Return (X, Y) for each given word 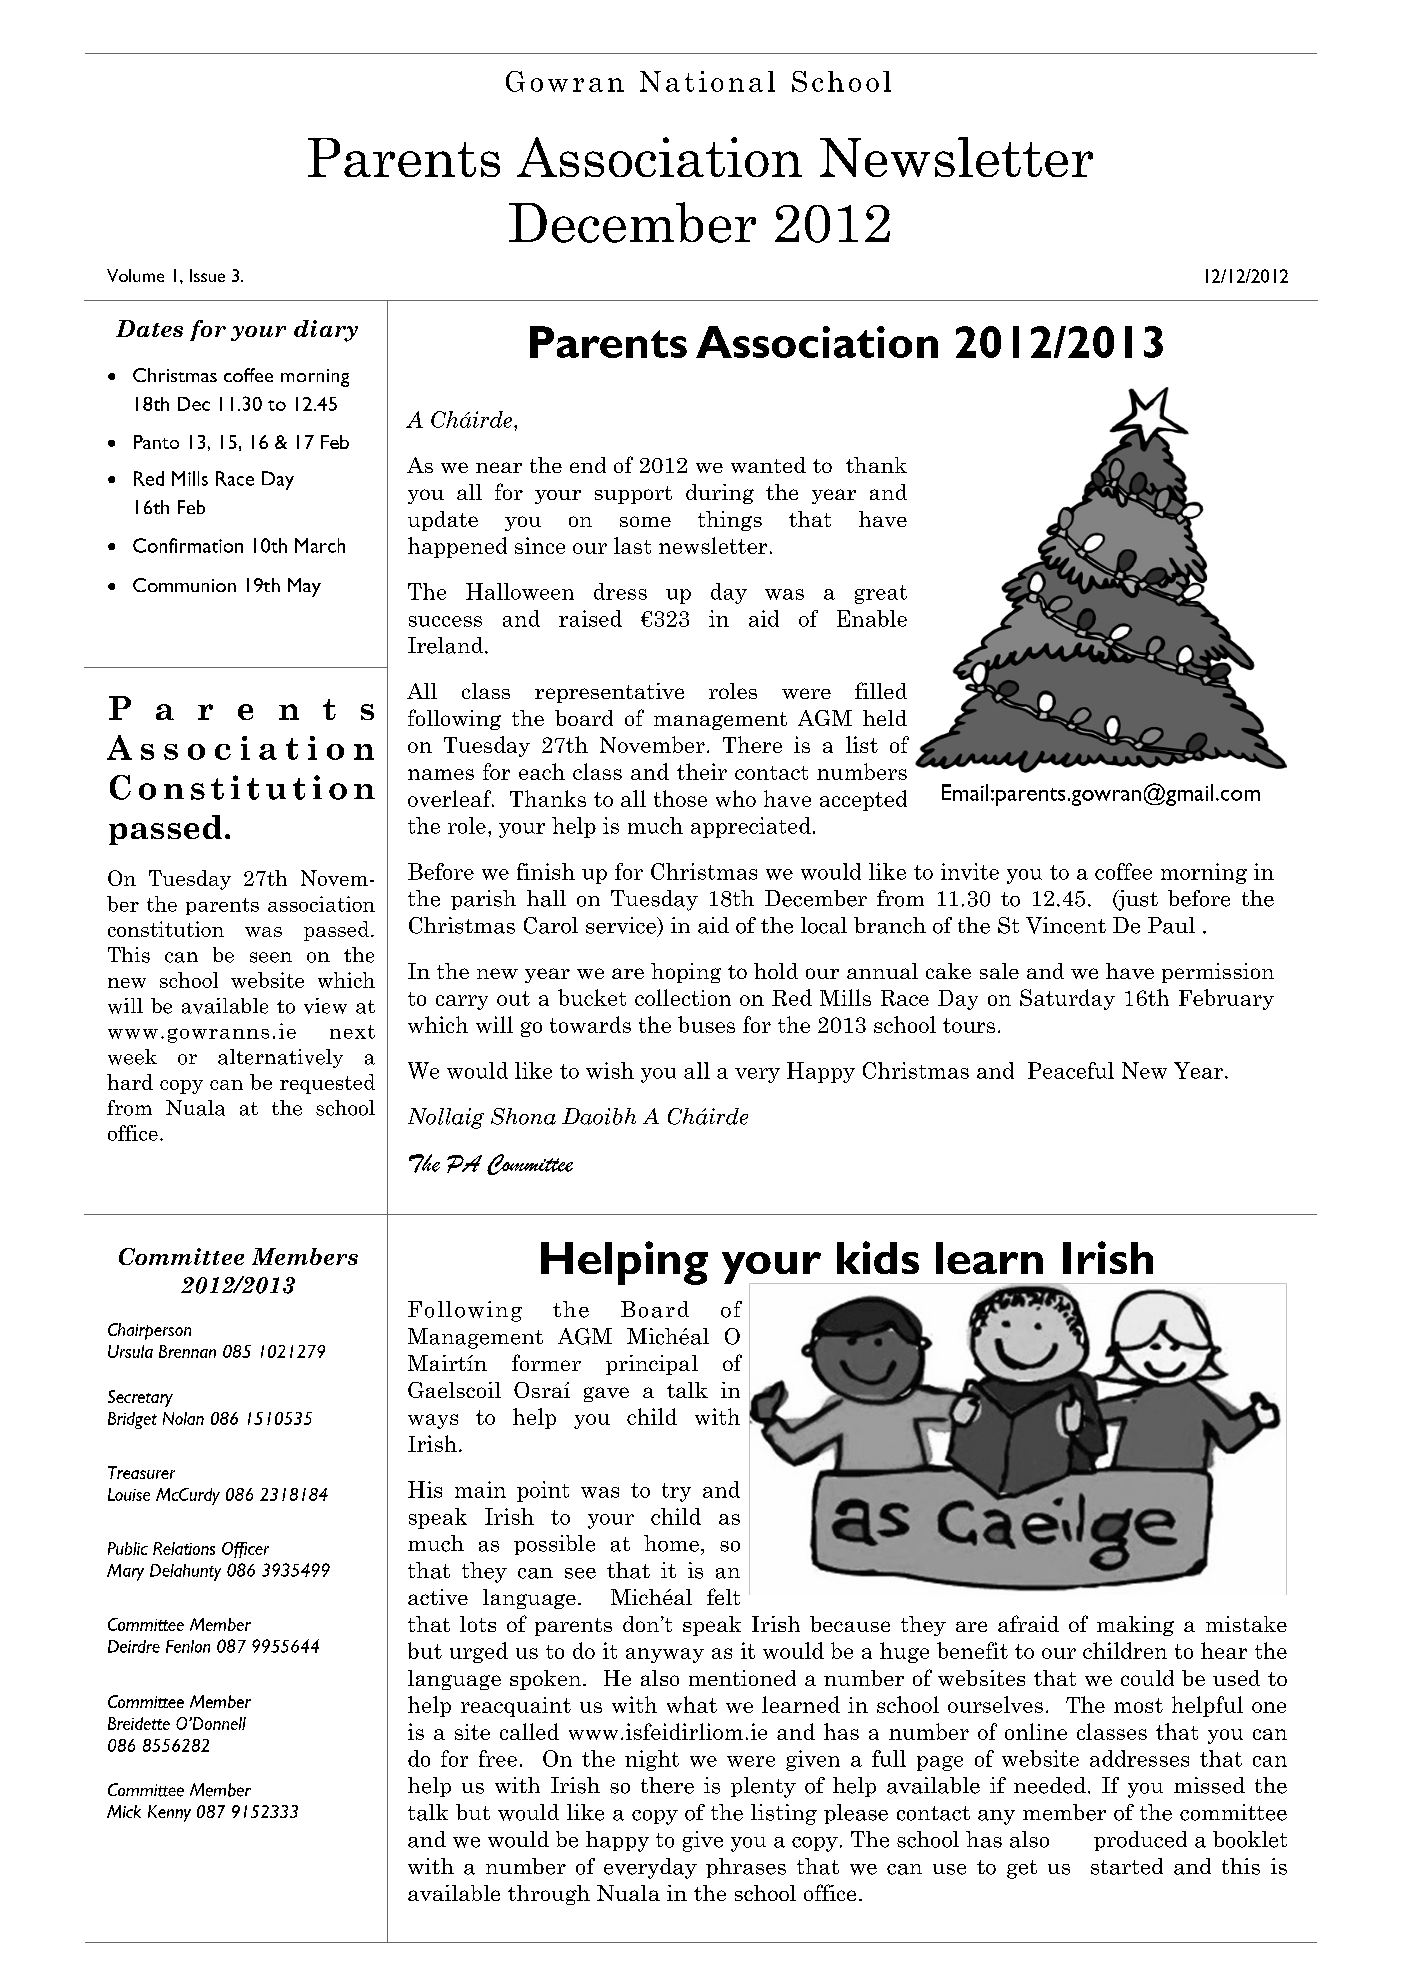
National (707, 81)
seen (271, 957)
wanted (768, 465)
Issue (207, 275)
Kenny (169, 1813)
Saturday (1067, 999)
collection (683, 997)
